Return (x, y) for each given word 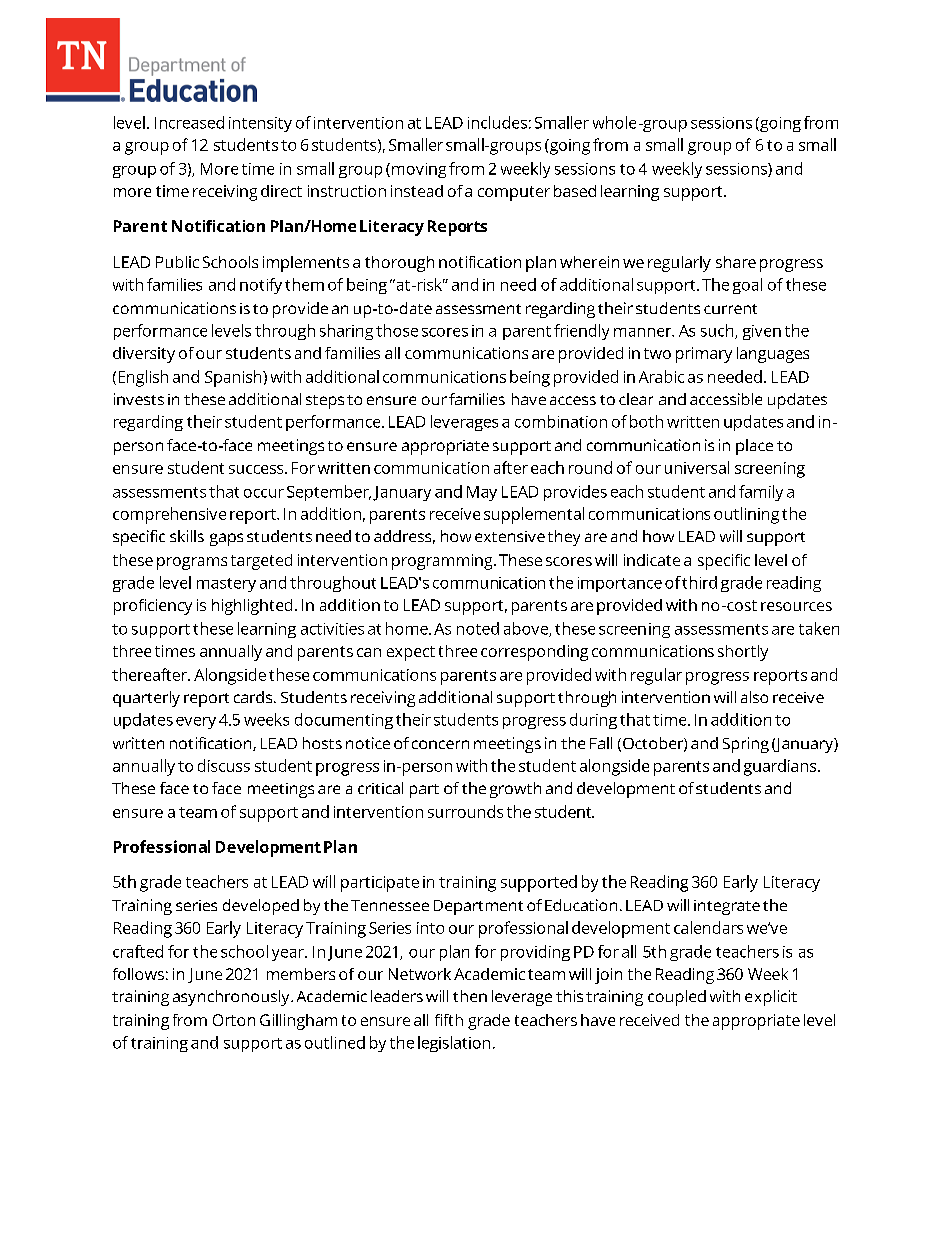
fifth (449, 1020)
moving (419, 170)
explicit (771, 998)
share (736, 262)
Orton (234, 1020)
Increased (189, 122)
